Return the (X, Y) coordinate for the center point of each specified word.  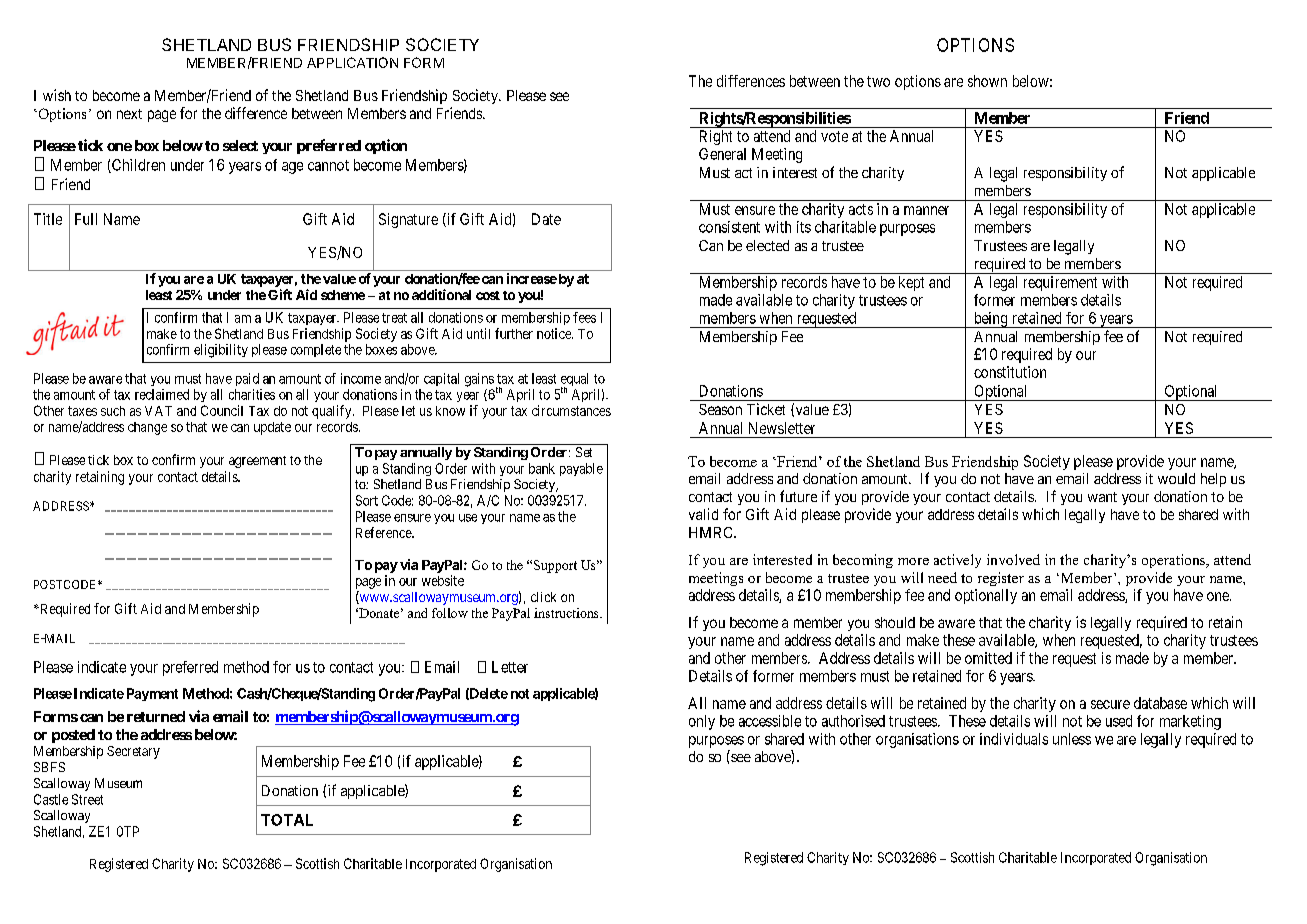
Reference (384, 532)
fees (584, 317)
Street (87, 799)
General (722, 154)
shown (987, 81)
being (990, 320)
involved (1013, 559)
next (129, 114)
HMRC (712, 532)
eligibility (221, 351)
